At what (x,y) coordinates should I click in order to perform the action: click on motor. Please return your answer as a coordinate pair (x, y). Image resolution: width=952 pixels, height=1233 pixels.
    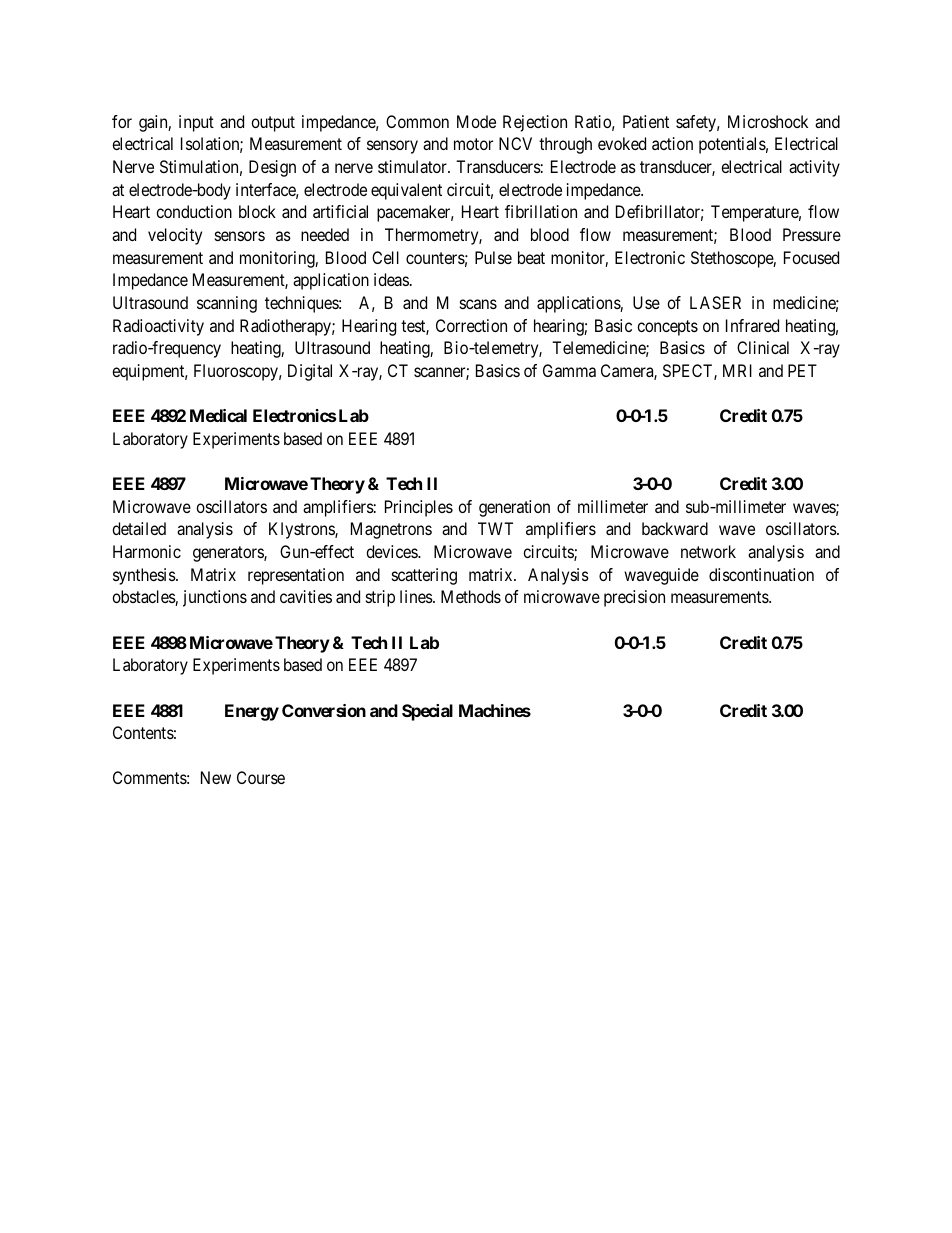
    Looking at the image, I should click on (473, 144).
